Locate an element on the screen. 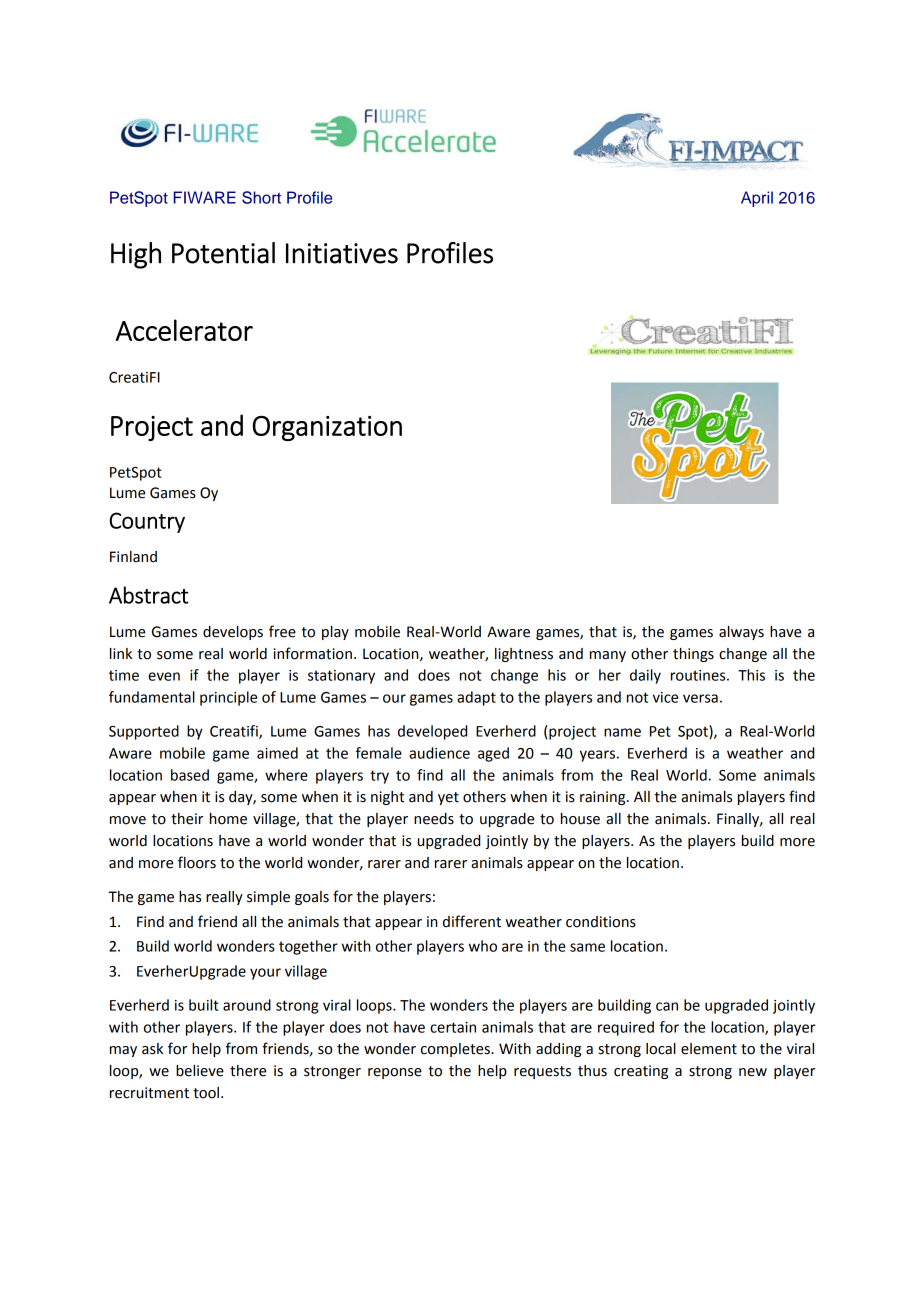  Potential is located at coordinates (223, 253).
